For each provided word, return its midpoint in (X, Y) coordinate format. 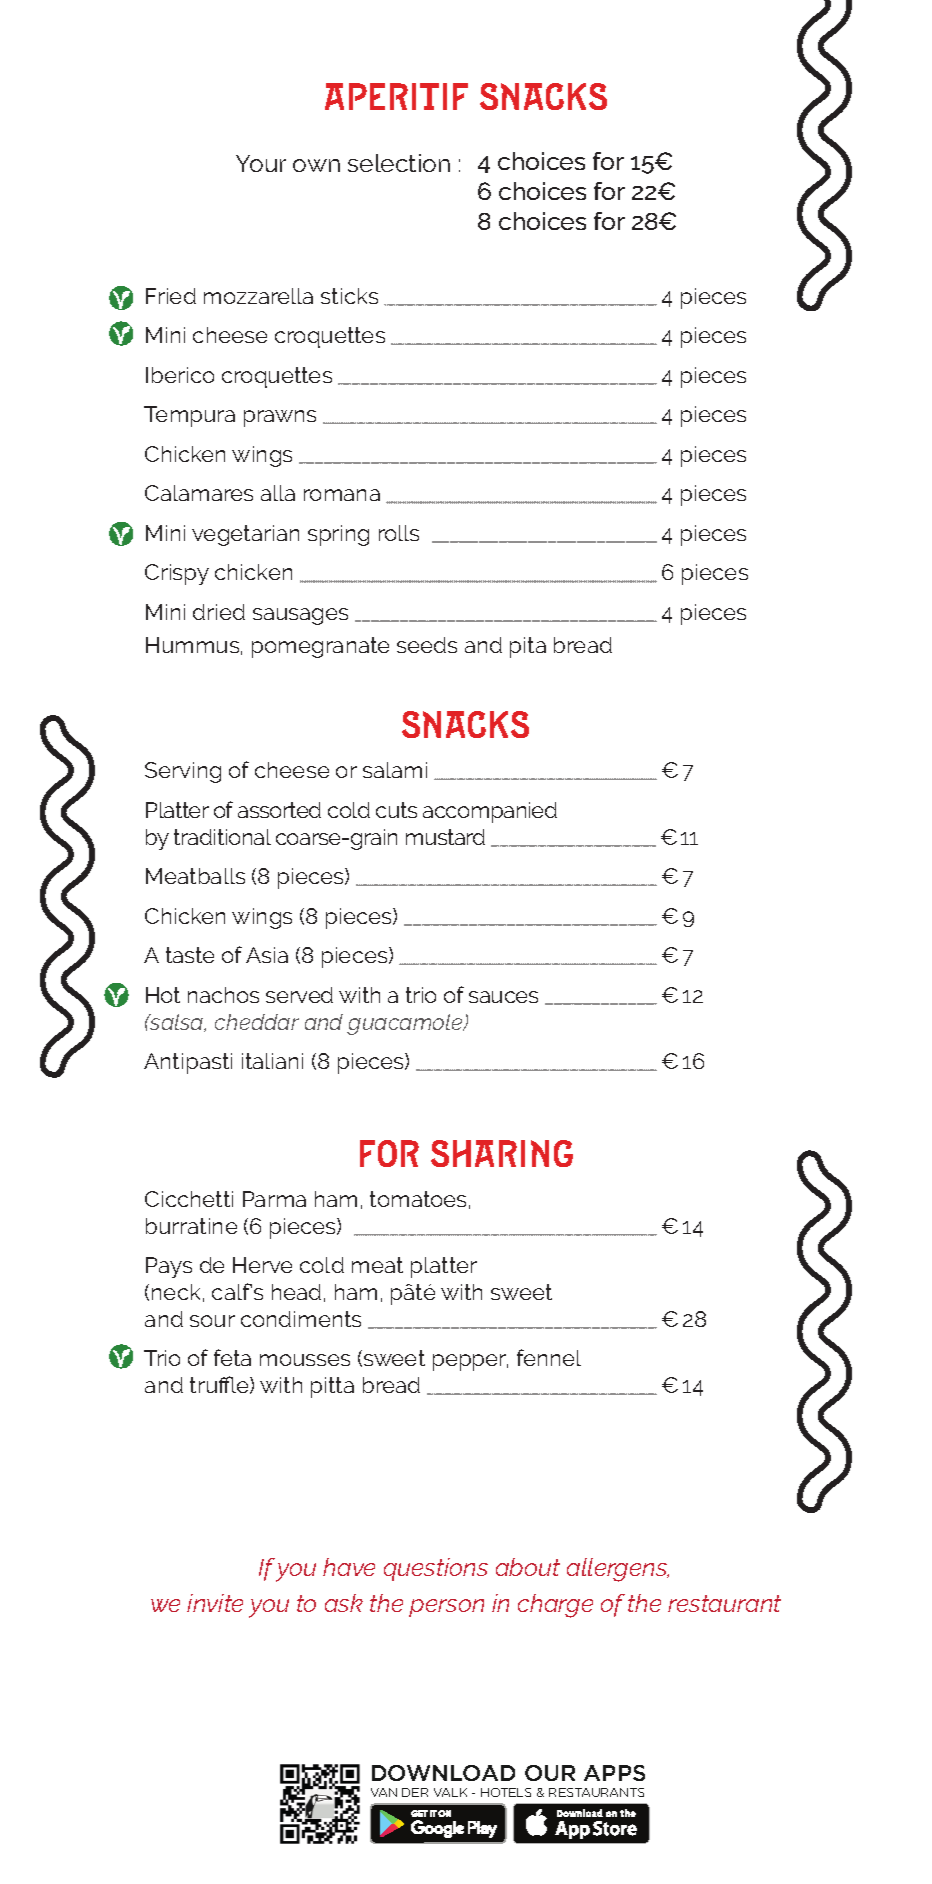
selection (399, 163)
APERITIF (396, 96)
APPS (614, 1773)
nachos (223, 995)
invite (215, 1603)
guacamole (406, 1024)
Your (261, 163)
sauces (503, 997)
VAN (384, 1792)
